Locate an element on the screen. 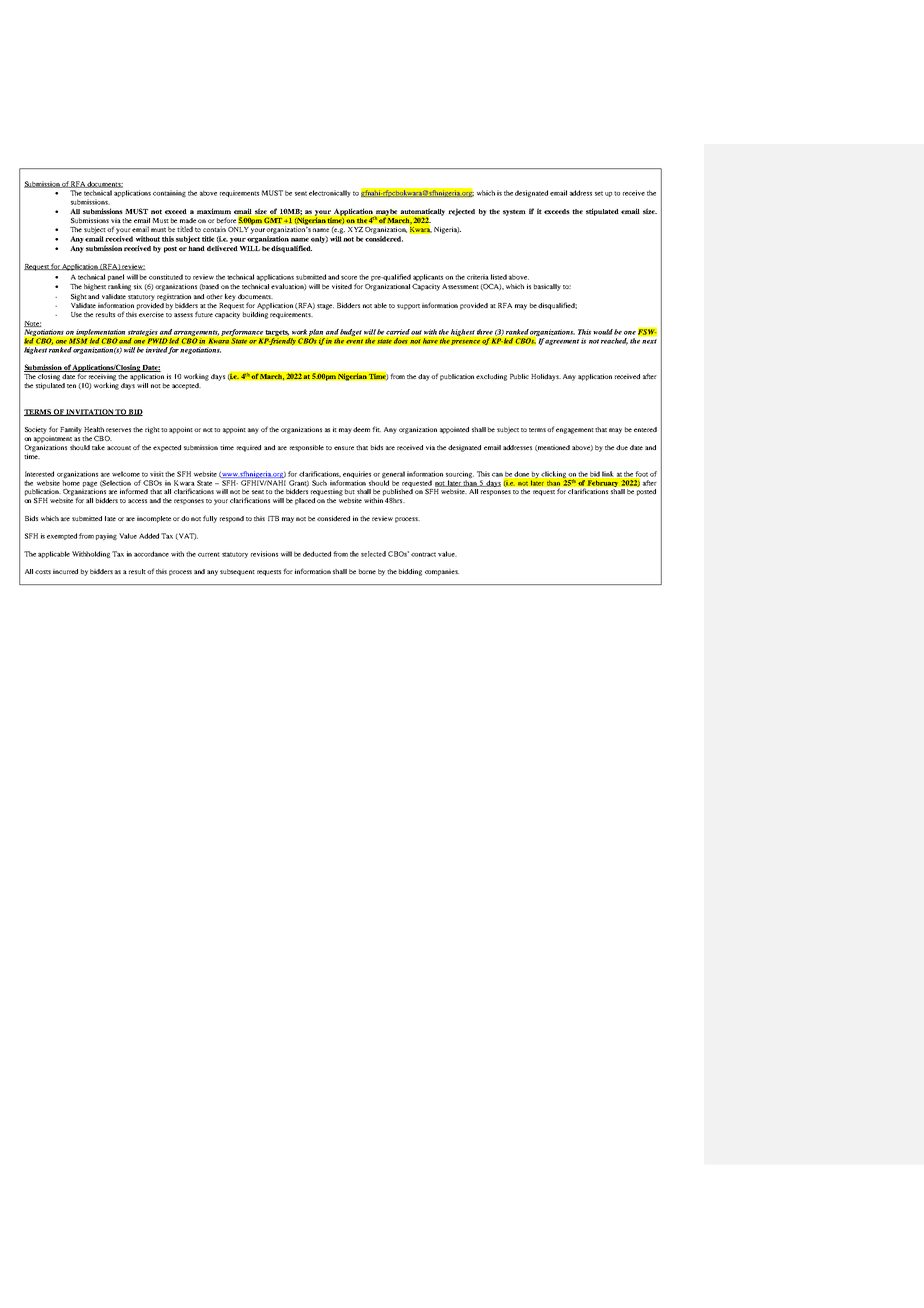 This screenshot has height=1308, width=924. link is located at coordinates (607, 473).
